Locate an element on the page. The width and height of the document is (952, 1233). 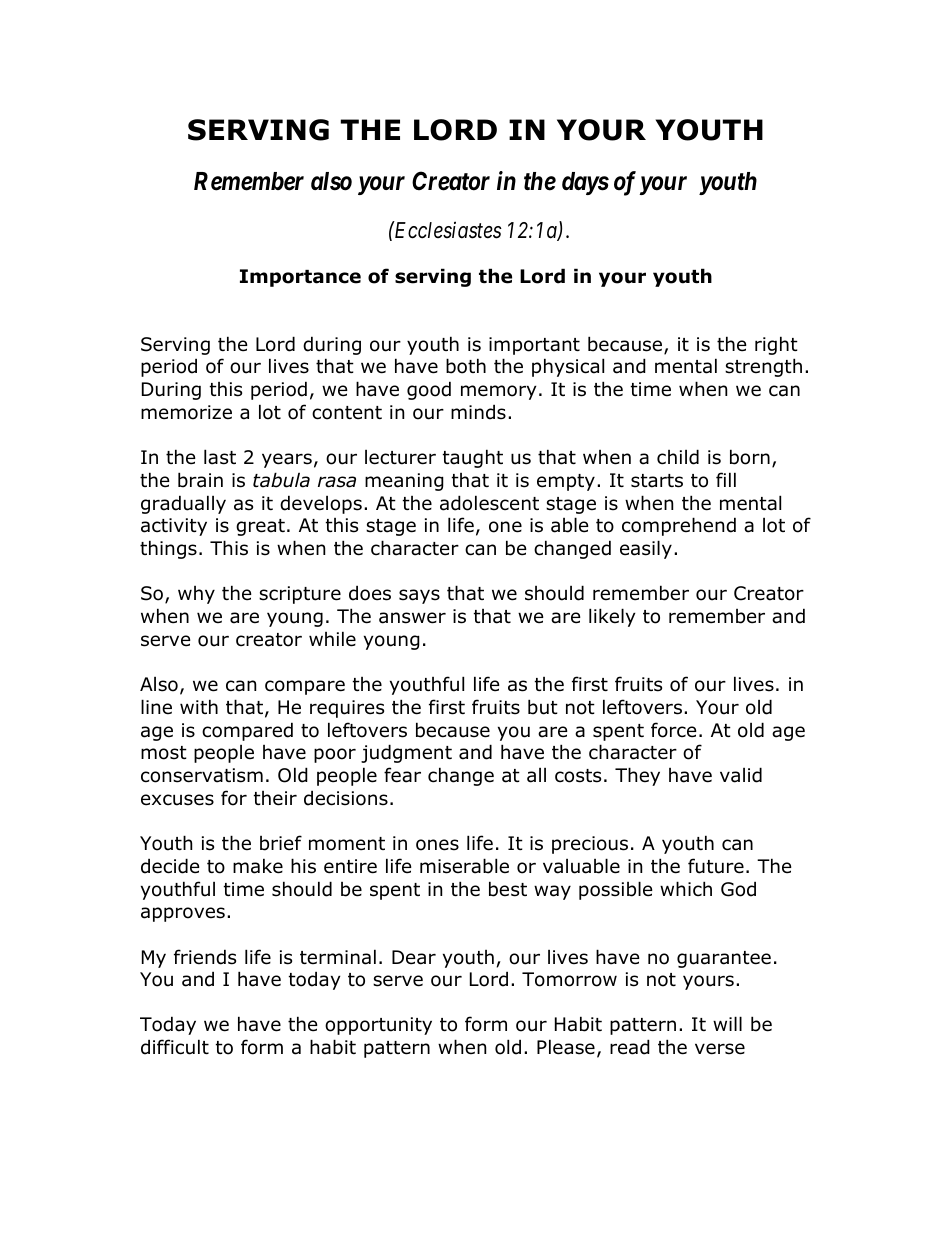
important is located at coordinates (534, 346).
